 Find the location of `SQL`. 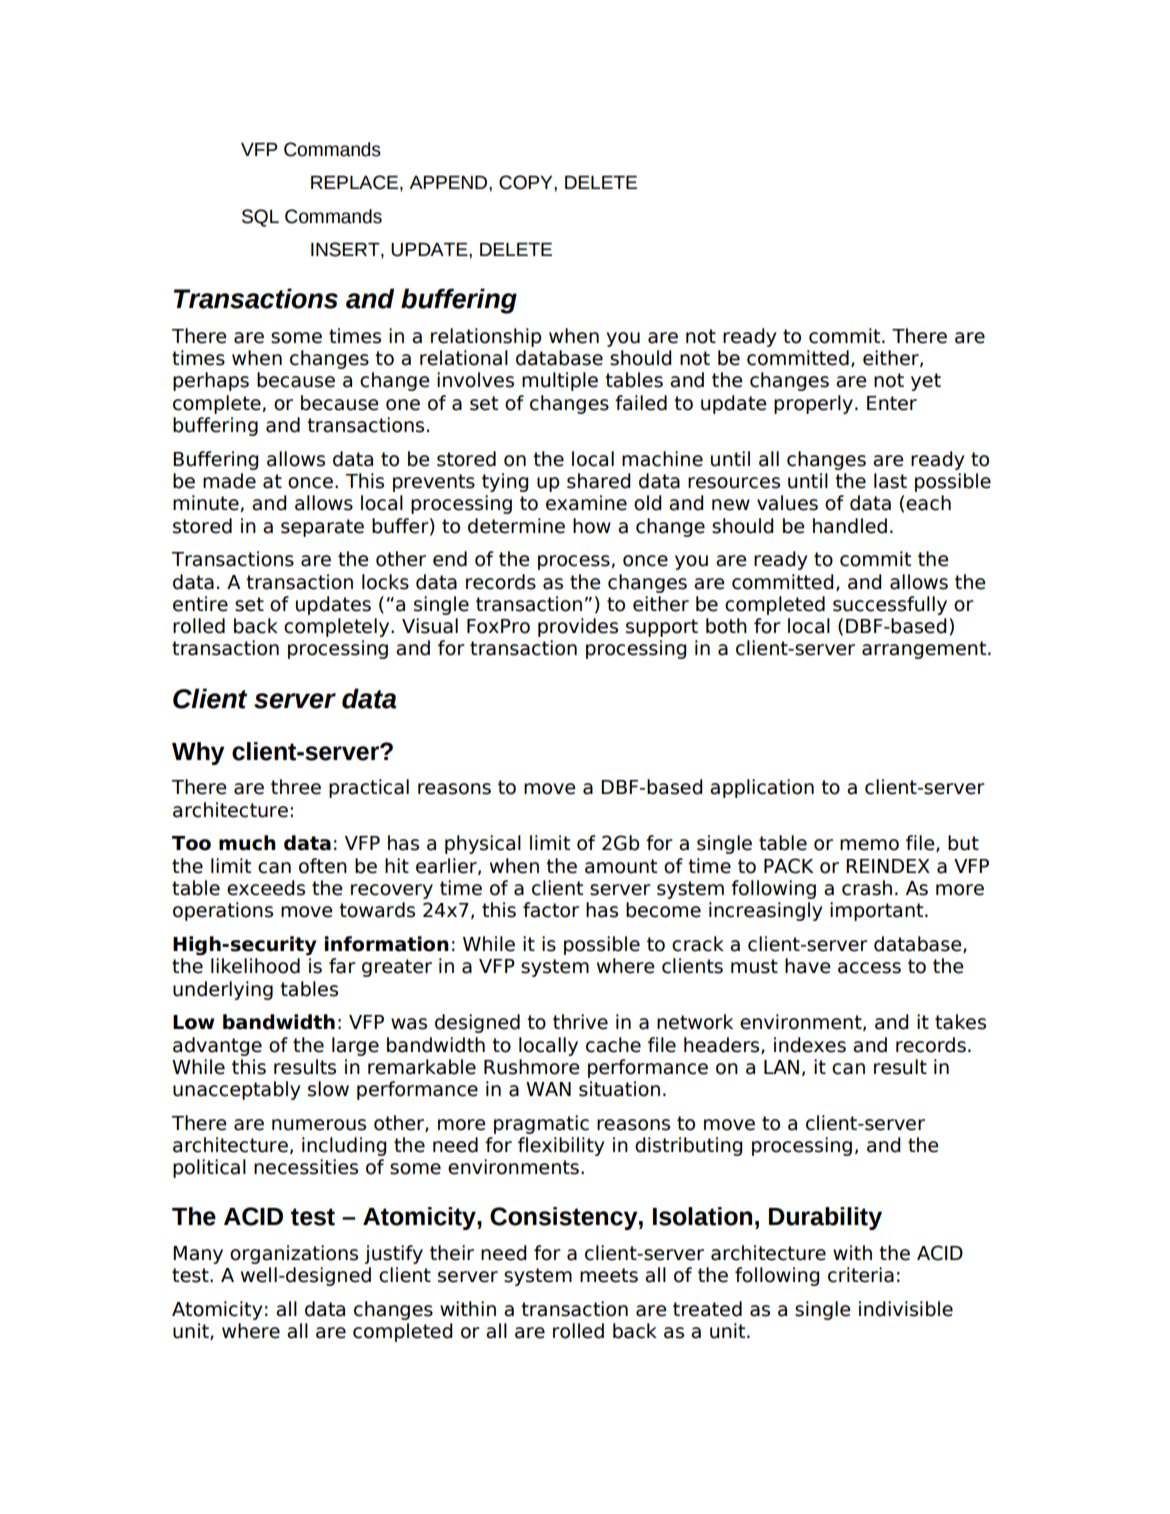

SQL is located at coordinates (260, 218).
